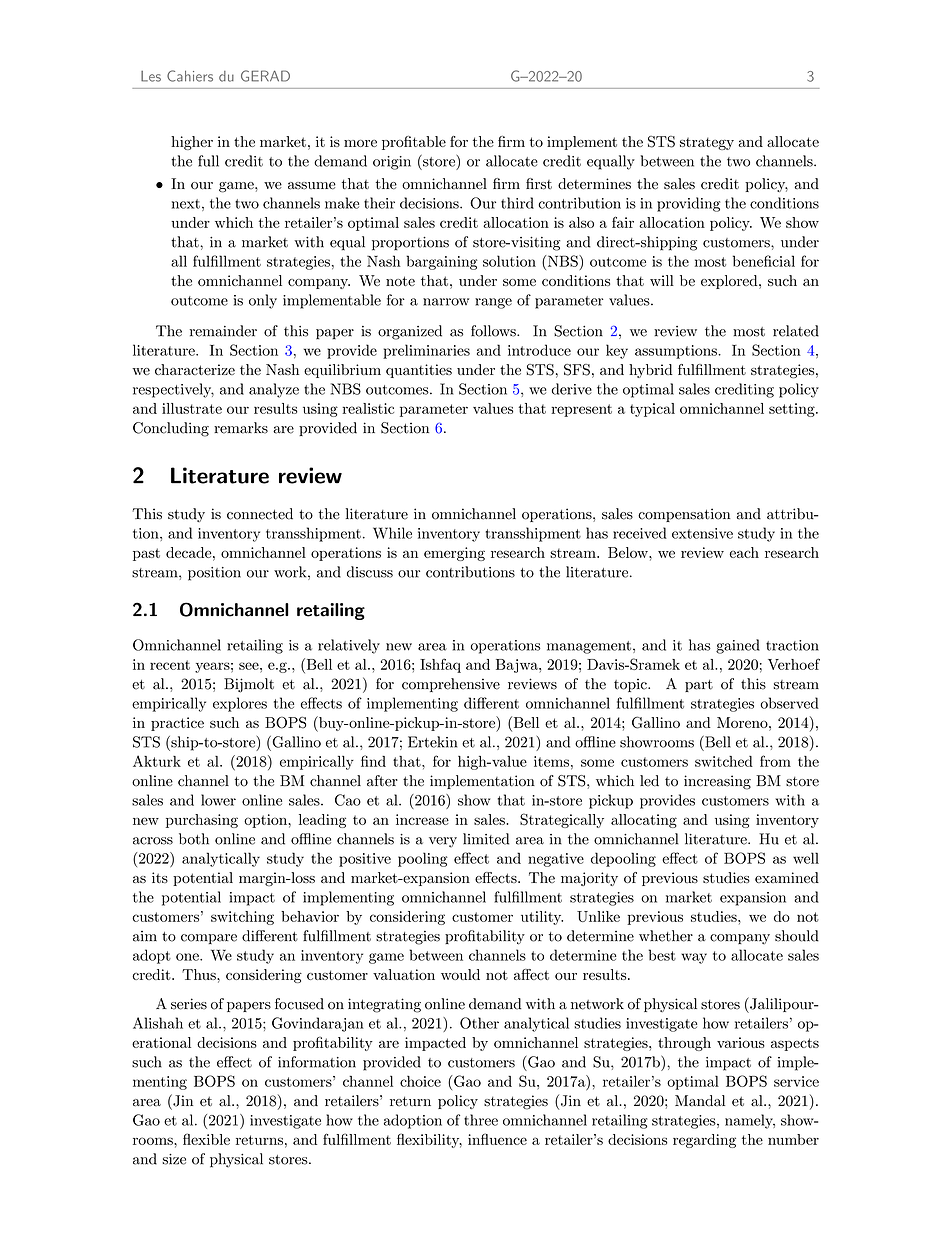  I want to click on size, so click(174, 1159).
